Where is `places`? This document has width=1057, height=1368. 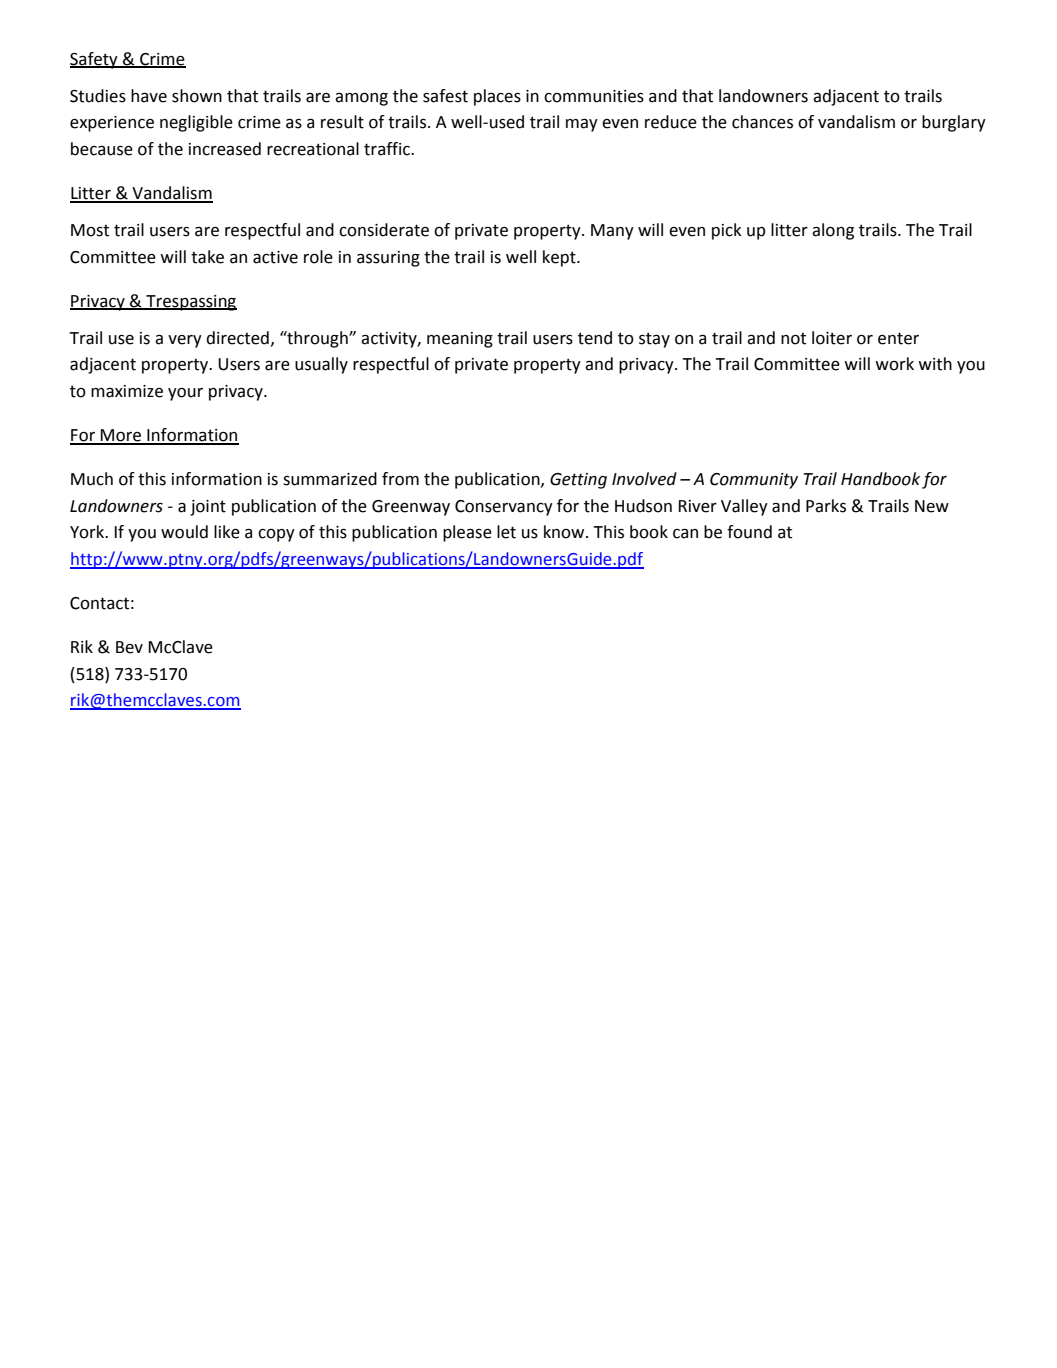 places is located at coordinates (497, 97).
